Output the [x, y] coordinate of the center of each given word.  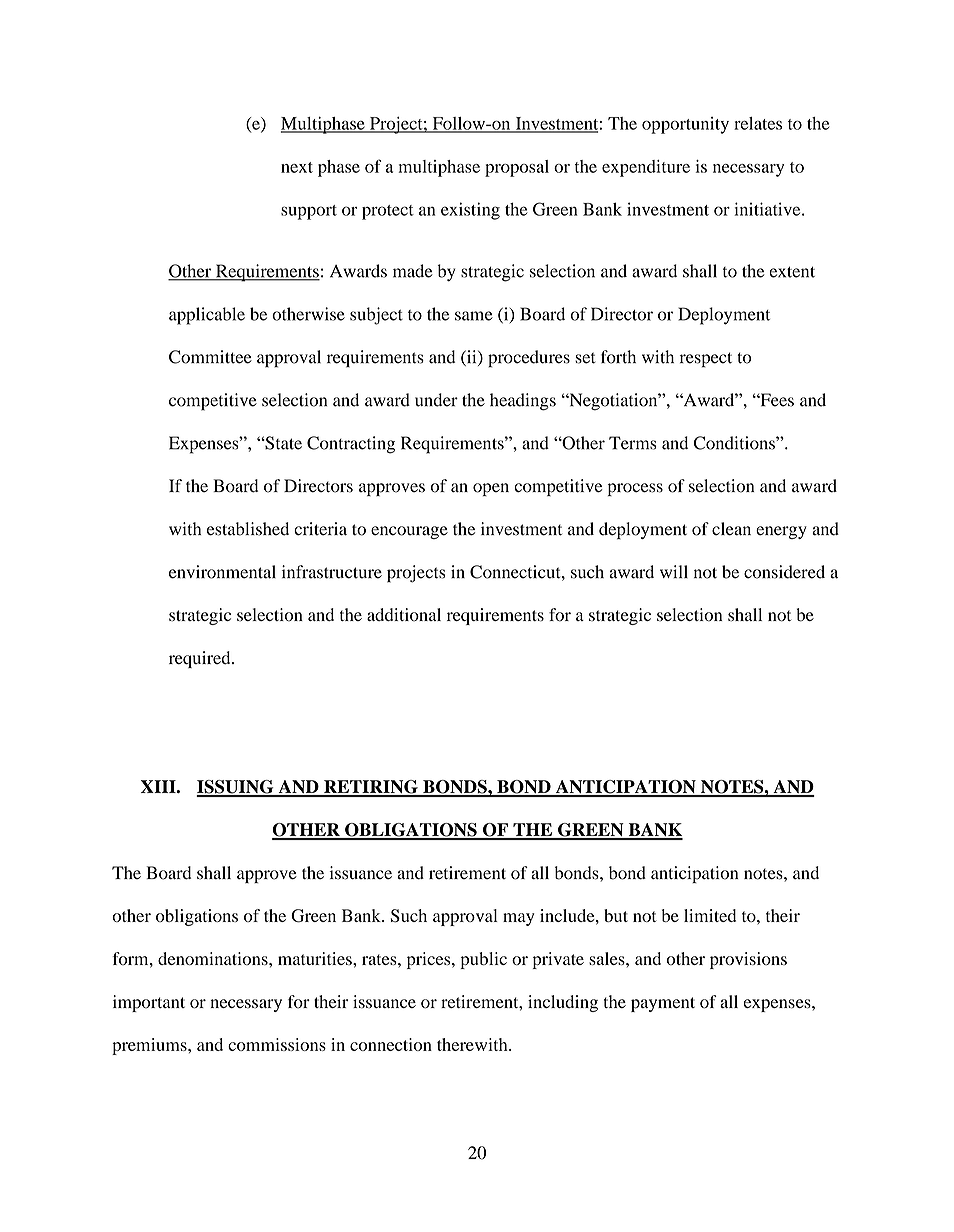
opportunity [685, 125]
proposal [517, 168]
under [436, 400]
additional [404, 615]
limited [710, 915]
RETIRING [371, 788]
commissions [277, 1044]
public [483, 960]
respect [706, 360]
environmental [222, 572]
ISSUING [236, 788]
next [297, 167]
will [674, 571]
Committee [210, 357]
